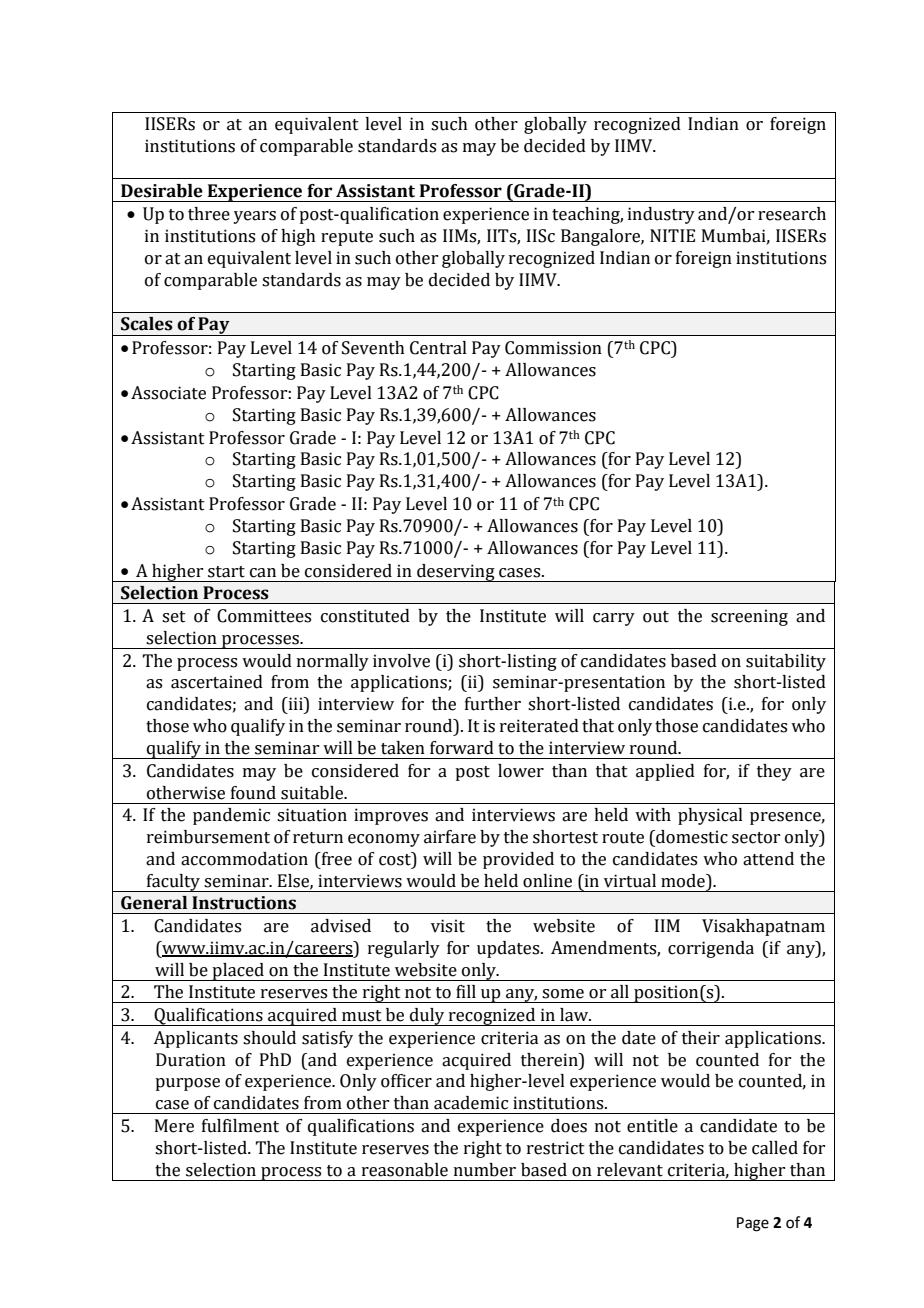  What do you see at coordinates (244, 859) in the document?
I see `accommodation` at bounding box center [244, 859].
